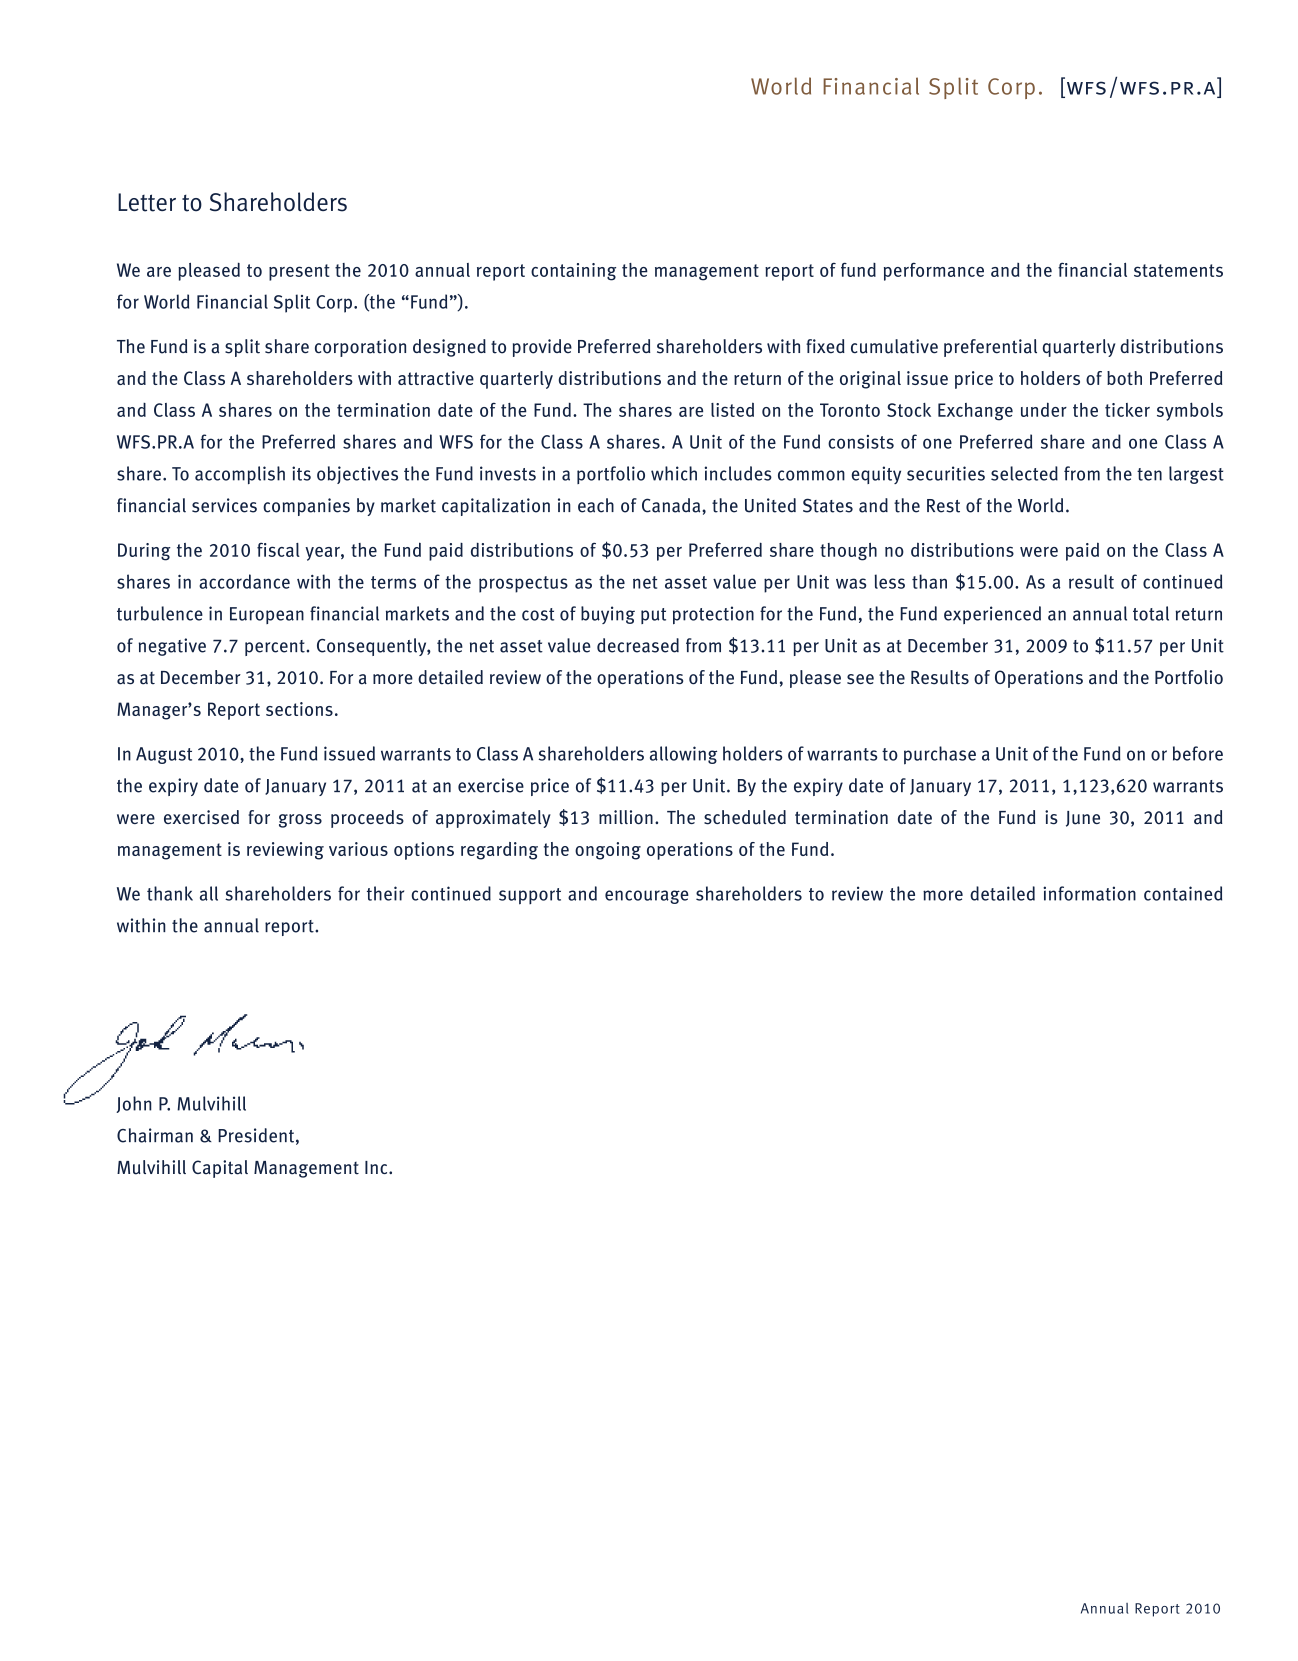 The width and height of the screenshot is (1298, 1661). I want to click on Chairman, so click(155, 1135).
